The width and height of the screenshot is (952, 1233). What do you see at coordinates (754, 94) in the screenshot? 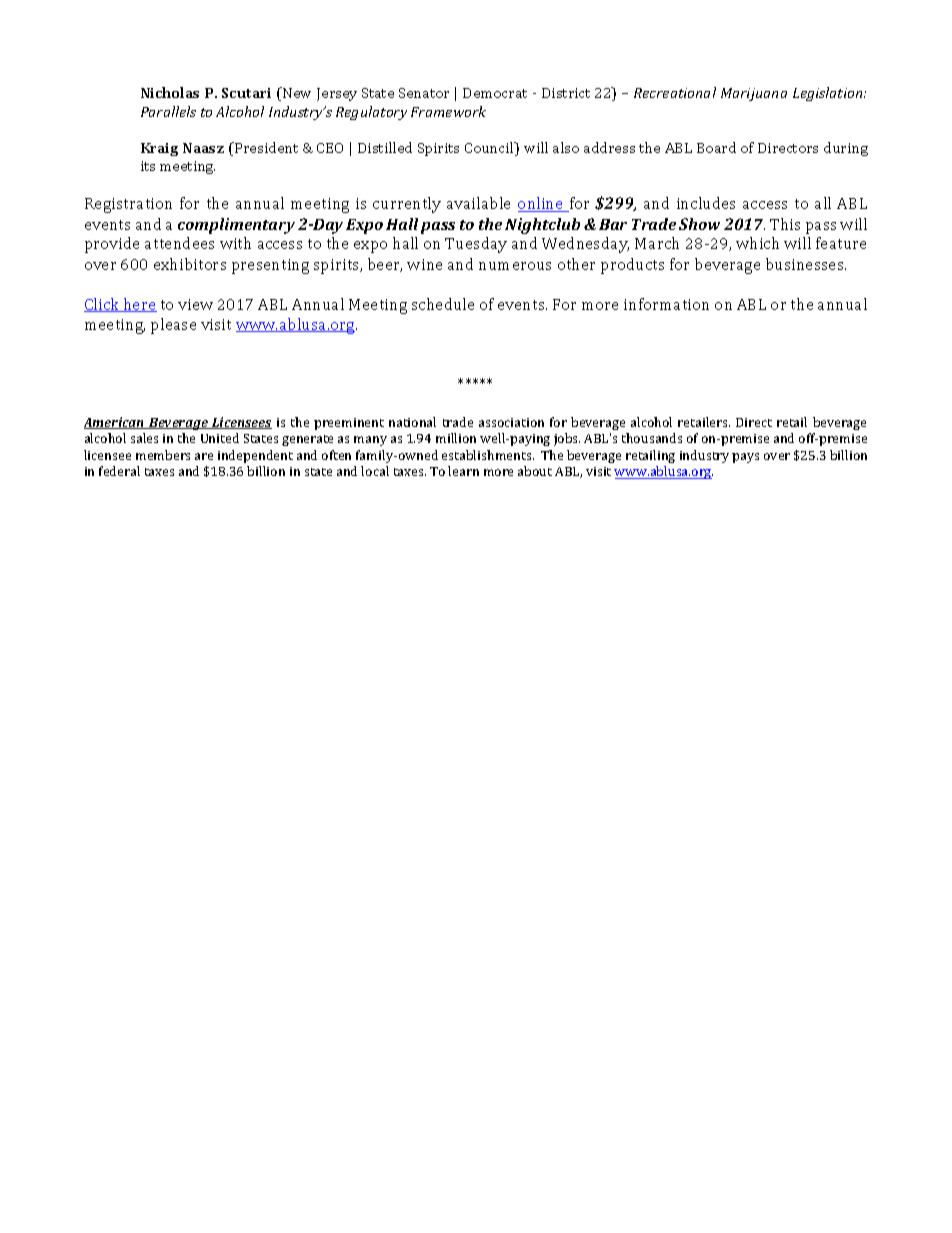
I see `Marijuana` at bounding box center [754, 94].
